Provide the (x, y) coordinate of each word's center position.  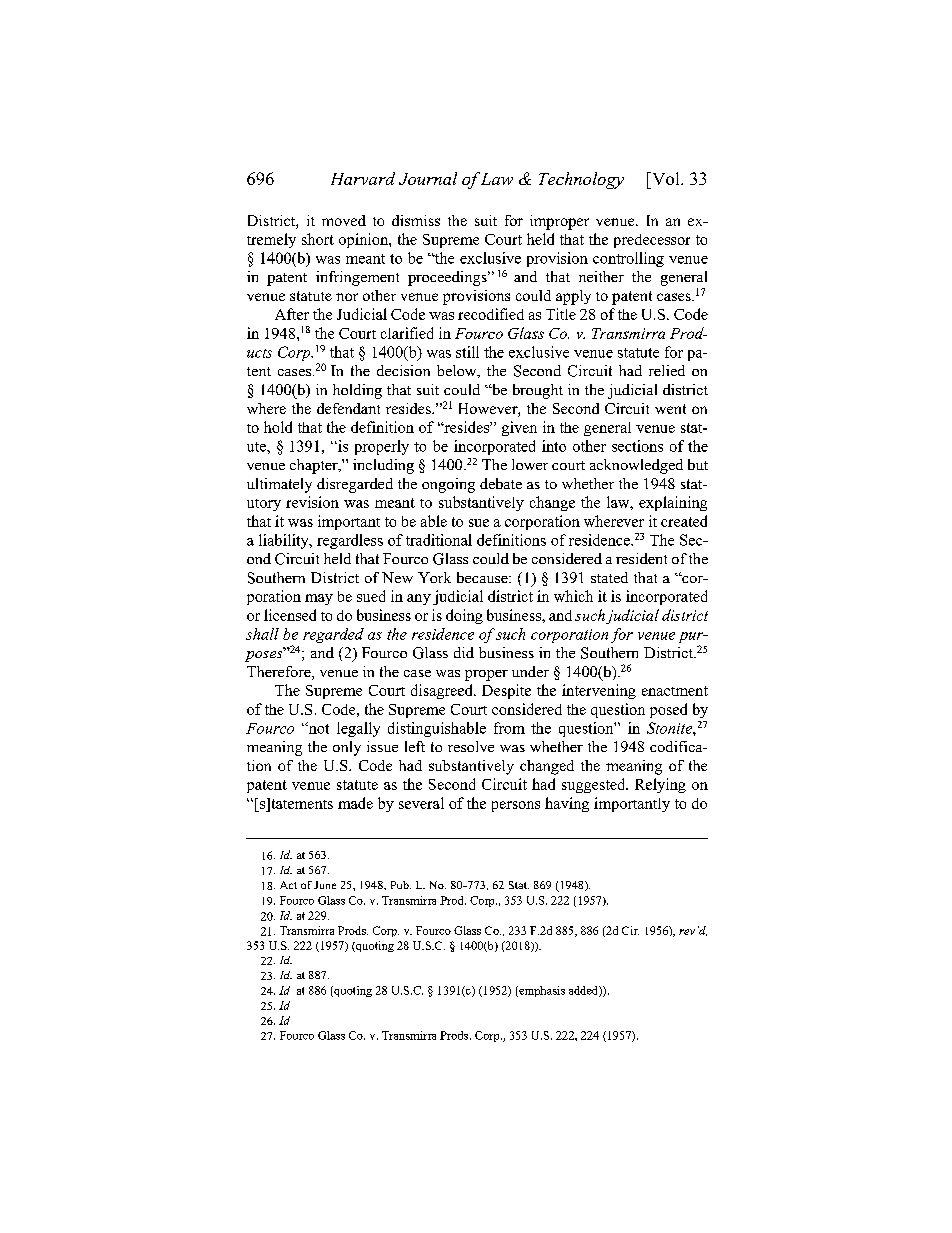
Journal (428, 178)
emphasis (541, 991)
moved (344, 220)
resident (641, 558)
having (567, 804)
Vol (666, 178)
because (483, 577)
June (325, 885)
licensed (290, 615)
